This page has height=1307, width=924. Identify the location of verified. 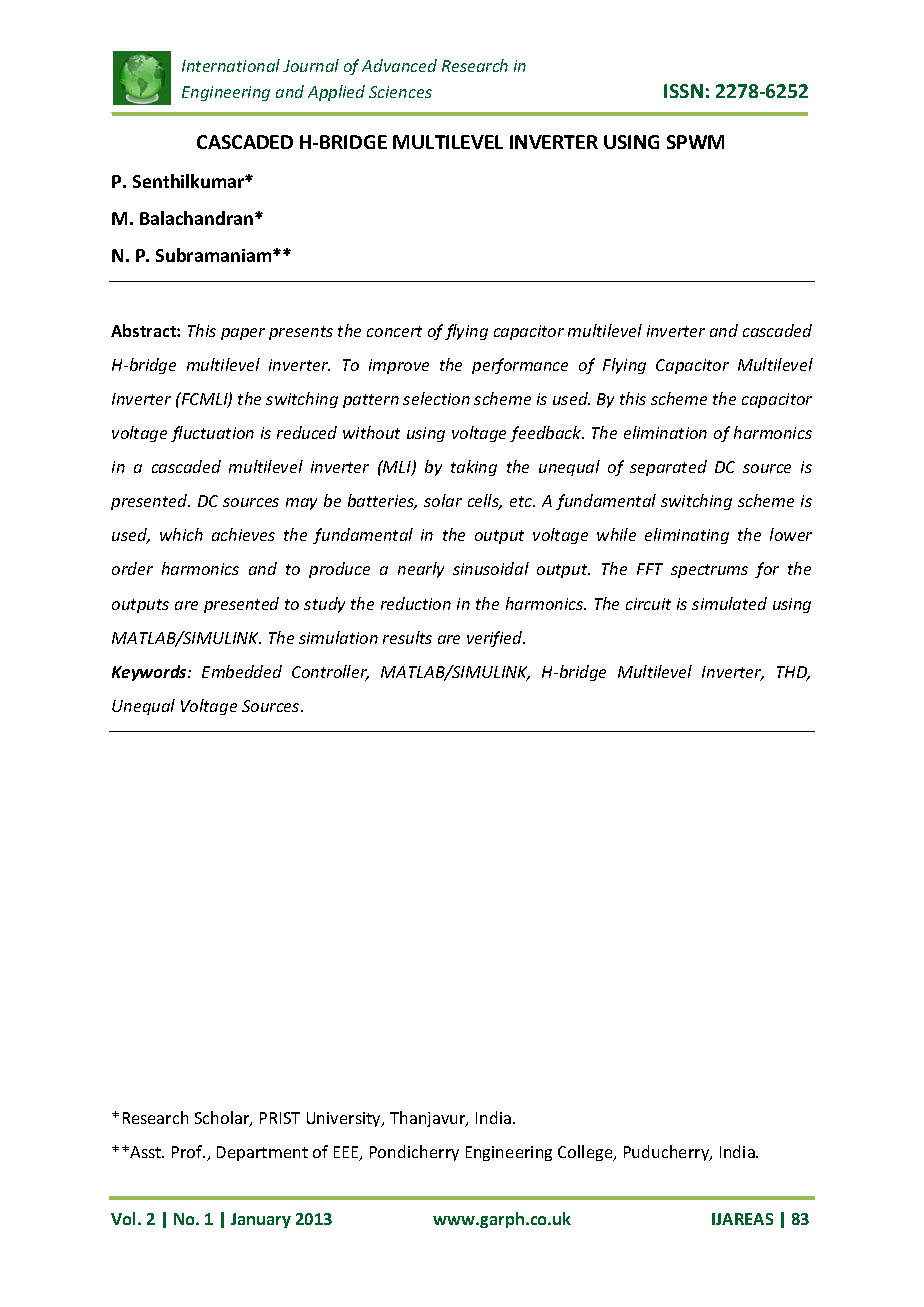
(496, 639).
